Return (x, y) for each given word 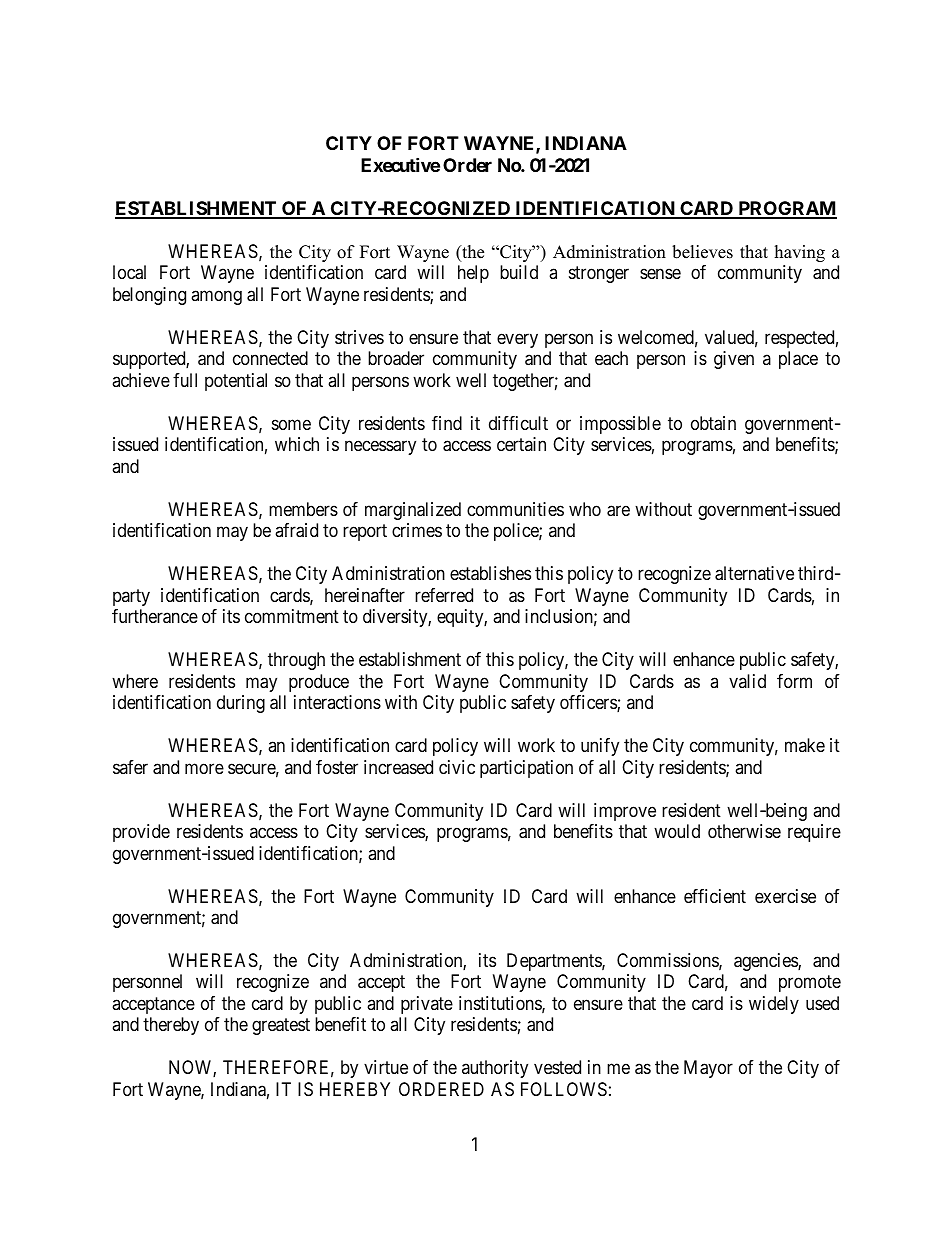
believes (702, 252)
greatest (281, 1027)
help (473, 274)
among (216, 297)
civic (457, 767)
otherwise (744, 831)
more (204, 768)
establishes (490, 573)
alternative (754, 573)
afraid (296, 530)
